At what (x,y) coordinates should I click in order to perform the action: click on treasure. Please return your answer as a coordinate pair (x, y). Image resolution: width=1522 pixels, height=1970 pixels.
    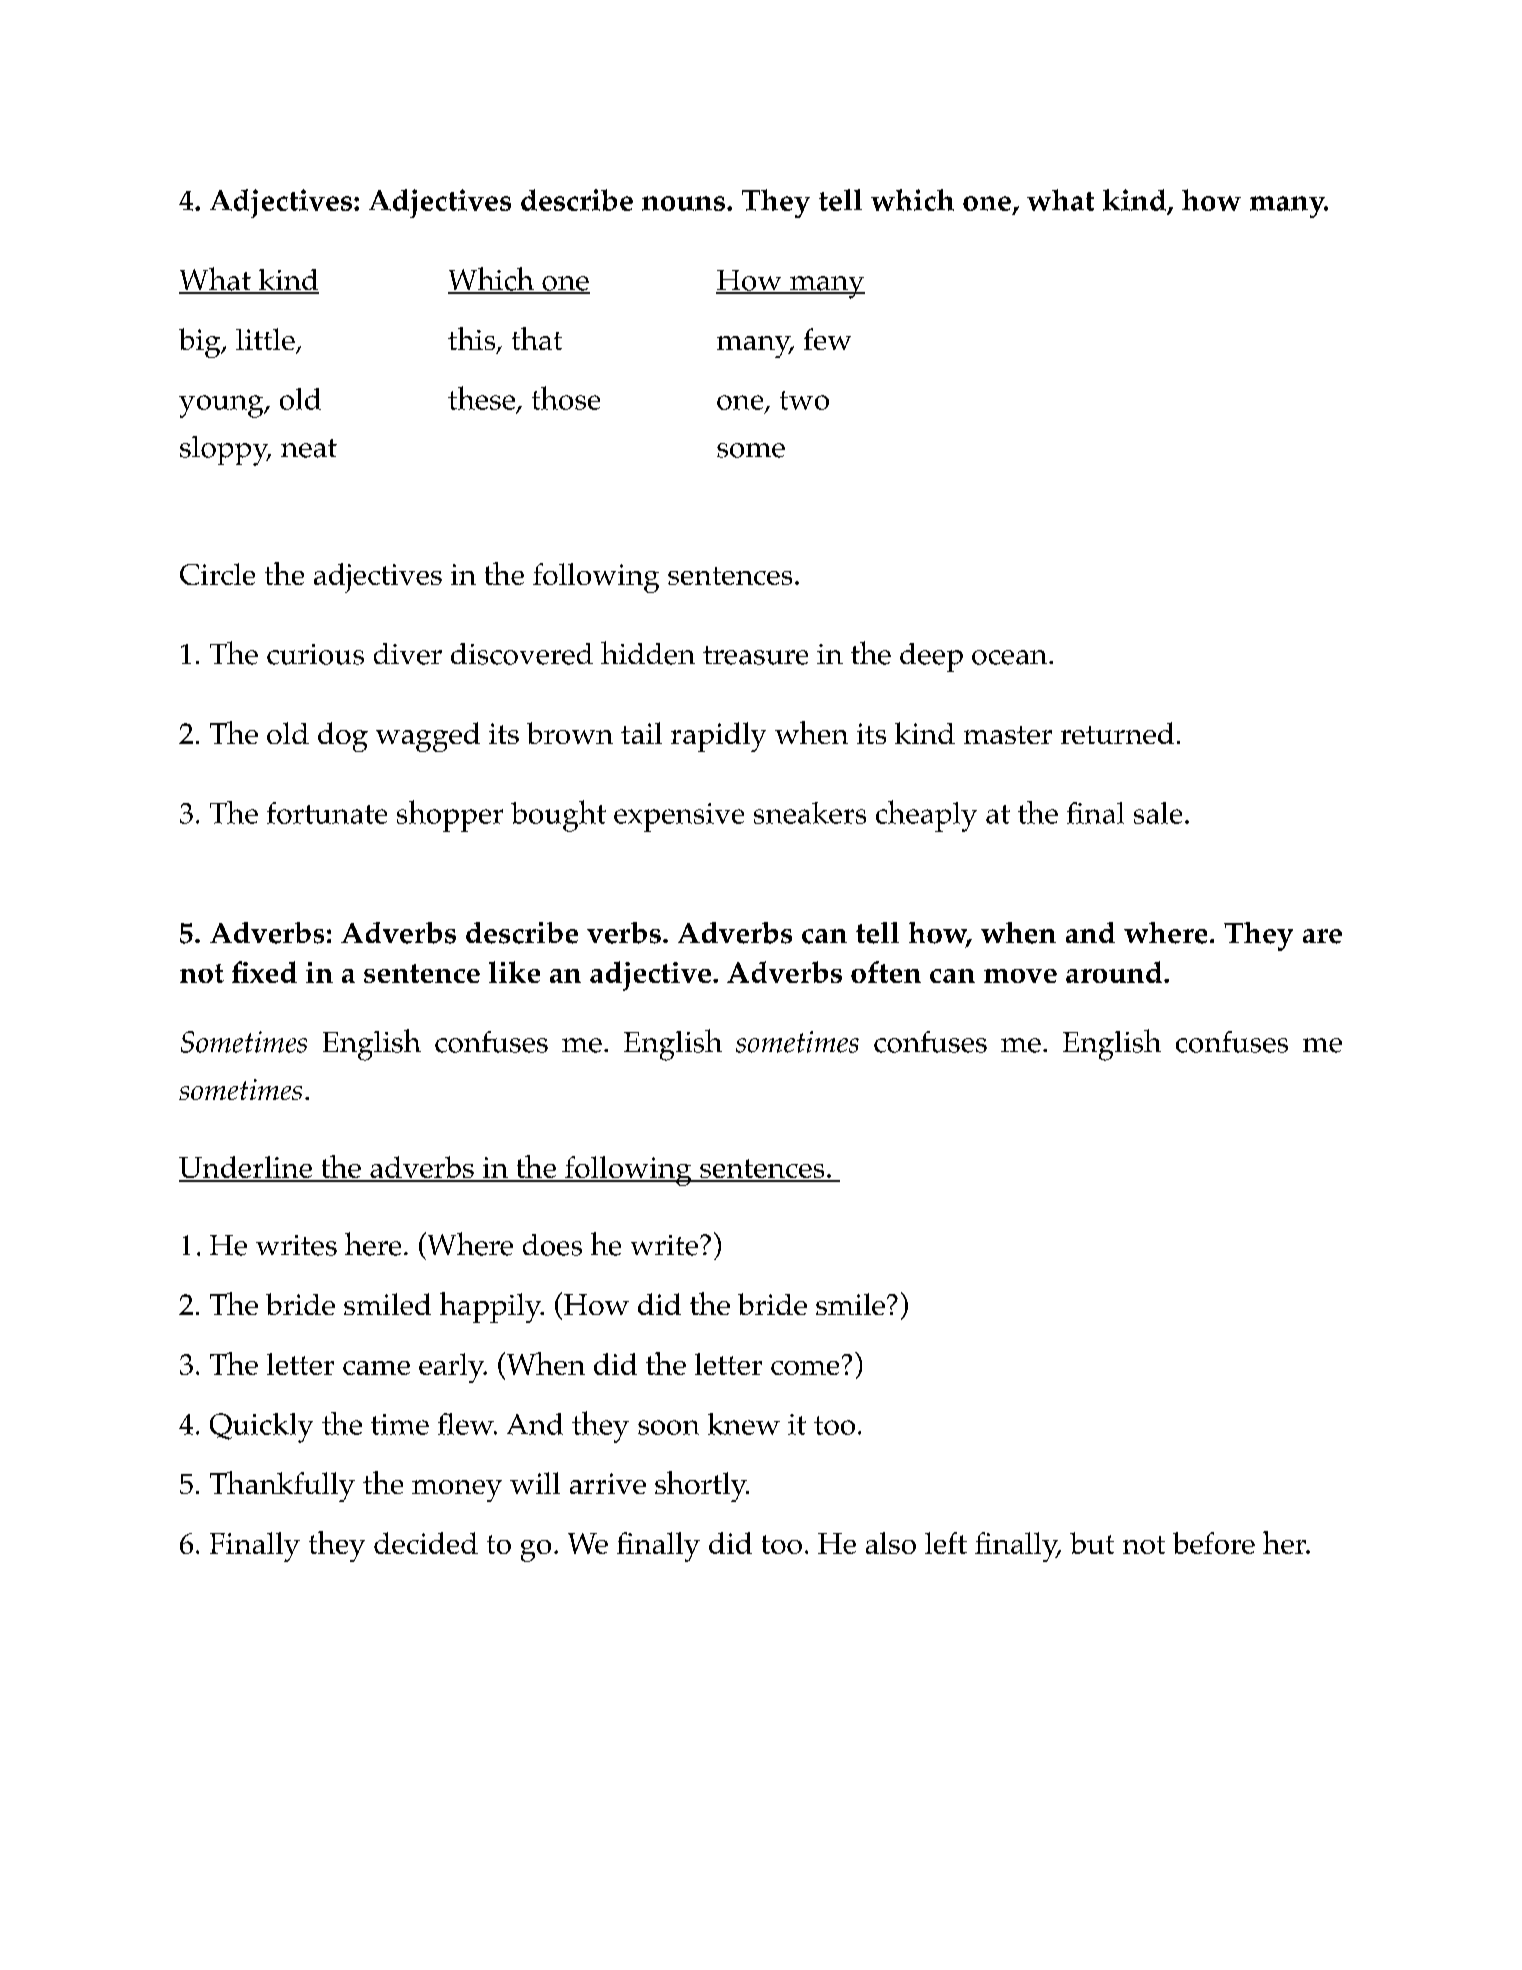
    Looking at the image, I should click on (755, 655).
